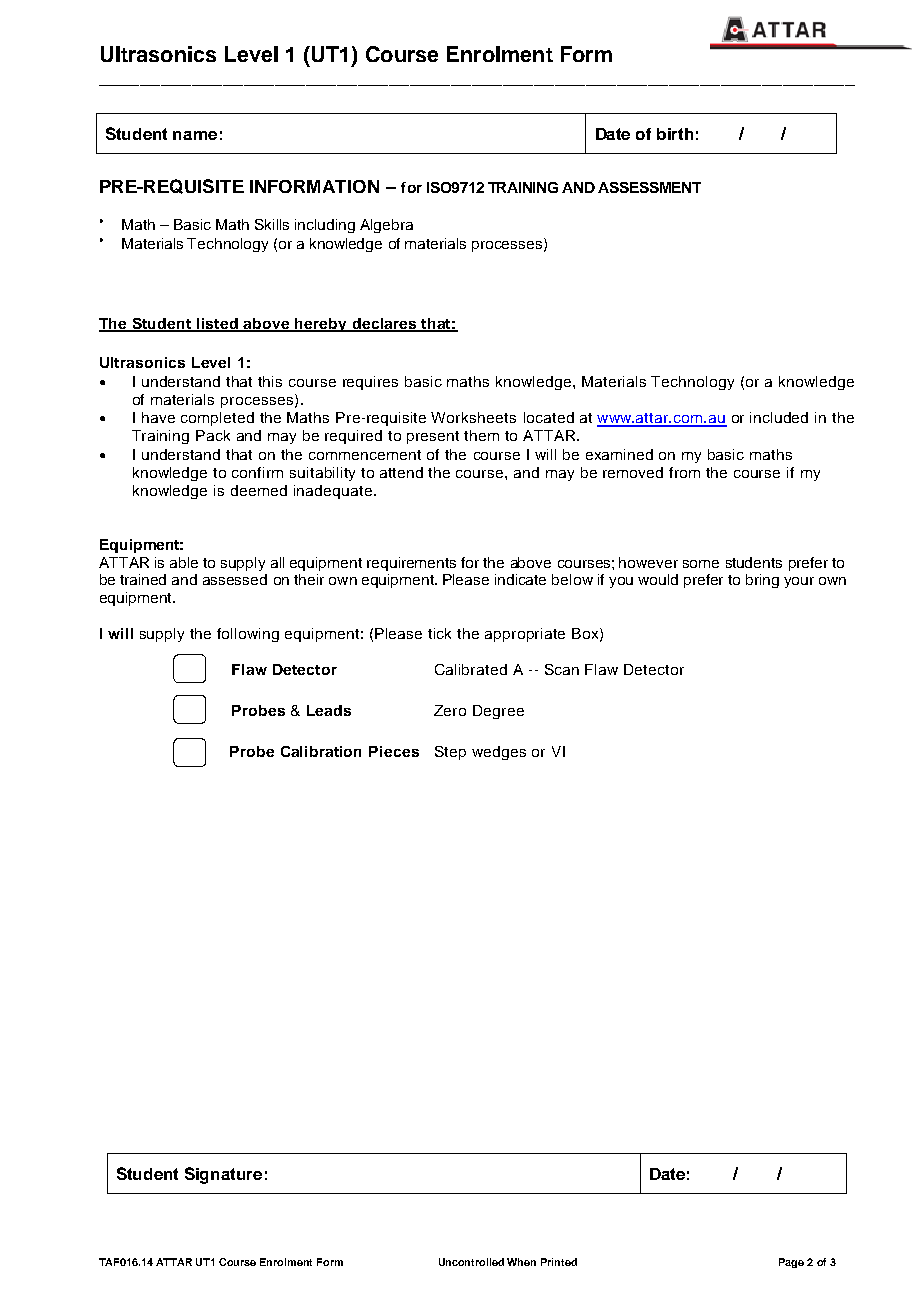 This page has height=1307, width=924. Describe the element at coordinates (450, 710) in the page. I see `Zero` at that location.
